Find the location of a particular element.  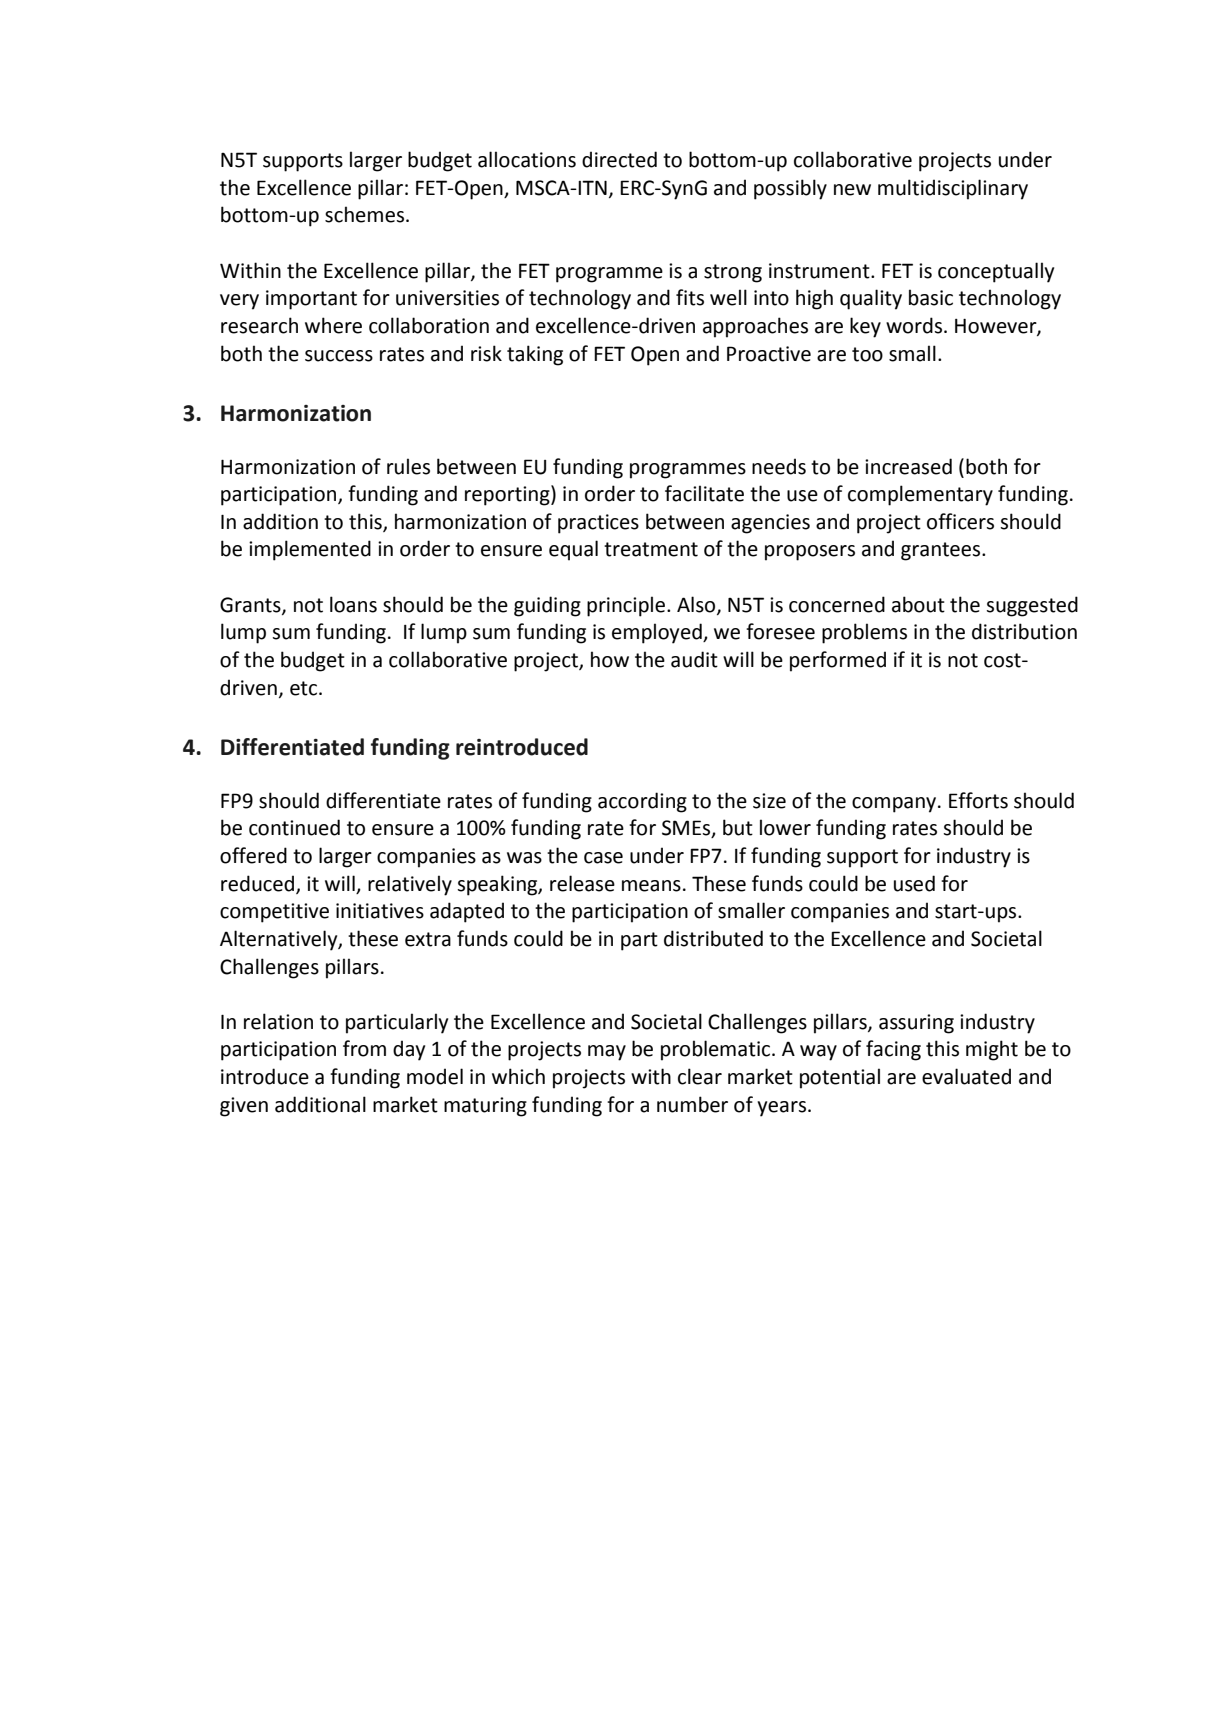

directed is located at coordinates (619, 159).
